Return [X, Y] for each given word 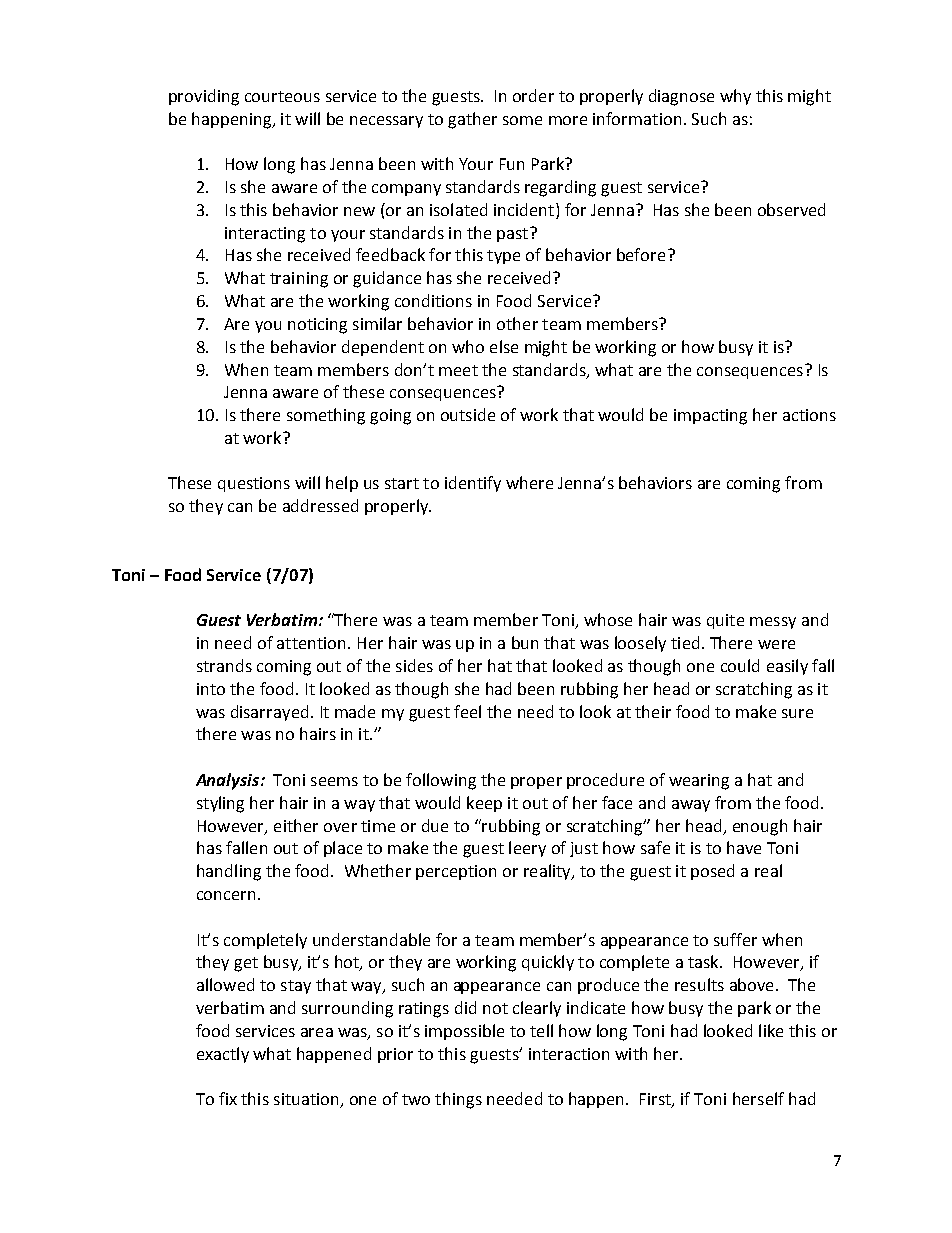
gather [472, 120]
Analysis [229, 781]
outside [468, 414]
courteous [282, 96]
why [735, 97]
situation [307, 1100]
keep [484, 804]
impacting [710, 417]
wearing [699, 782]
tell [541, 1030]
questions [254, 484]
